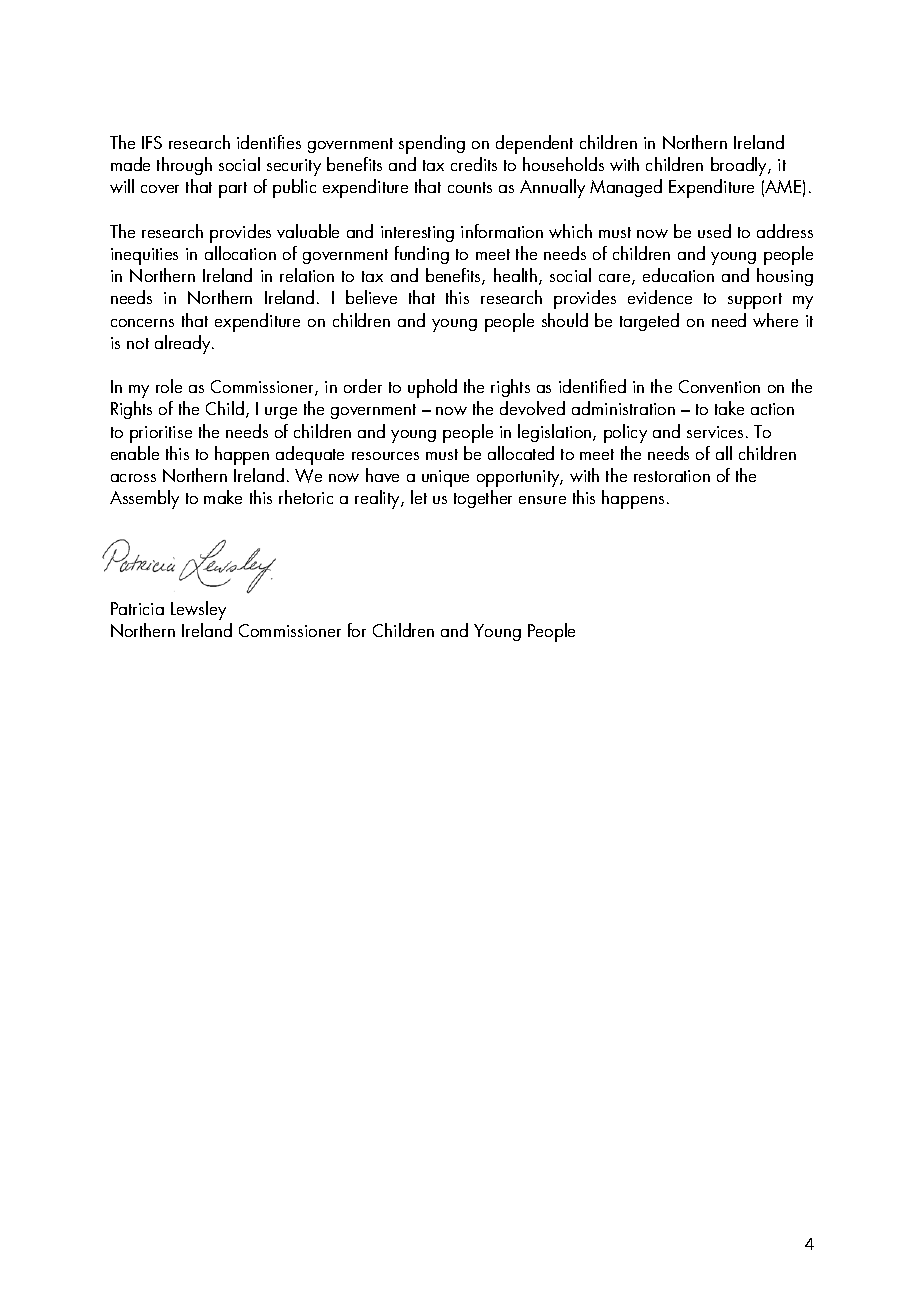 The height and width of the screenshot is (1308, 924). Describe the element at coordinates (483, 499) in the screenshot. I see `together` at that location.
